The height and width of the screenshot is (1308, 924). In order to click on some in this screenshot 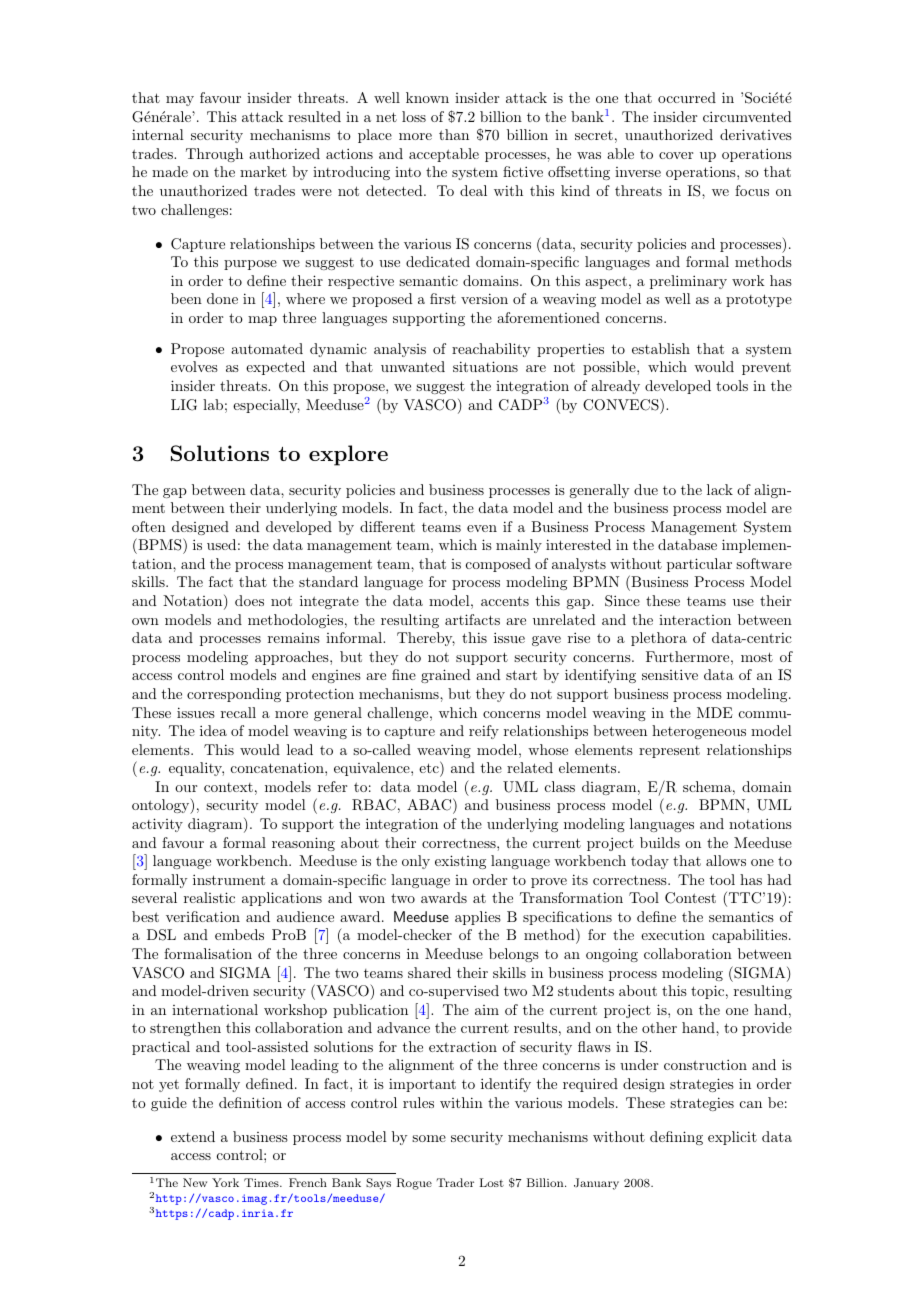, I will do `click(429, 1138)`.
